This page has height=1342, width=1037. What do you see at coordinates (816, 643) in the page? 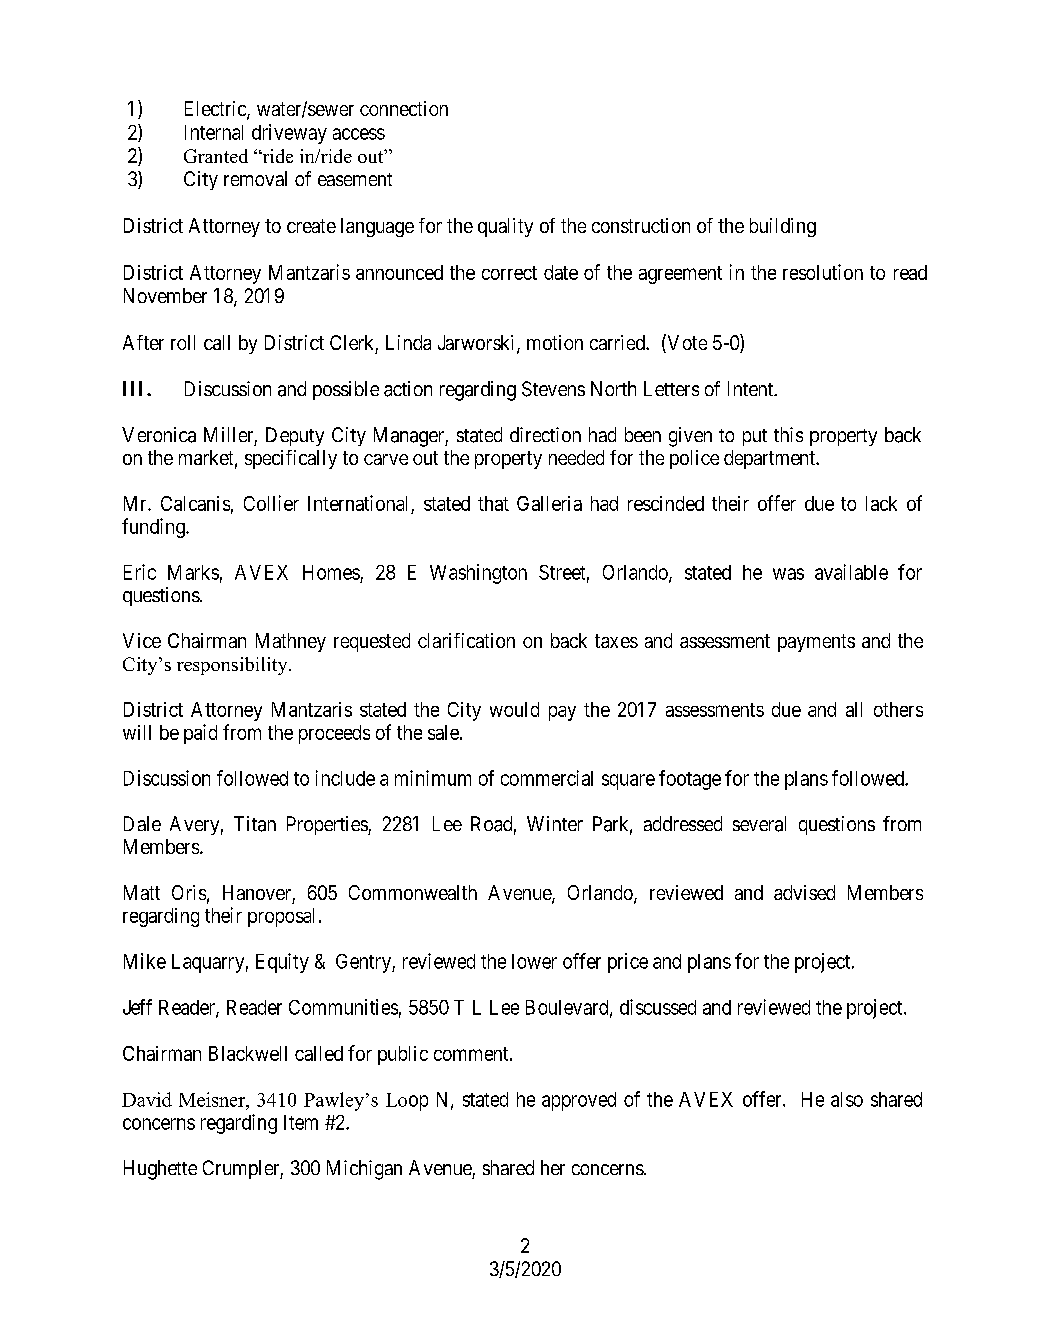
I see `payments` at bounding box center [816, 643].
